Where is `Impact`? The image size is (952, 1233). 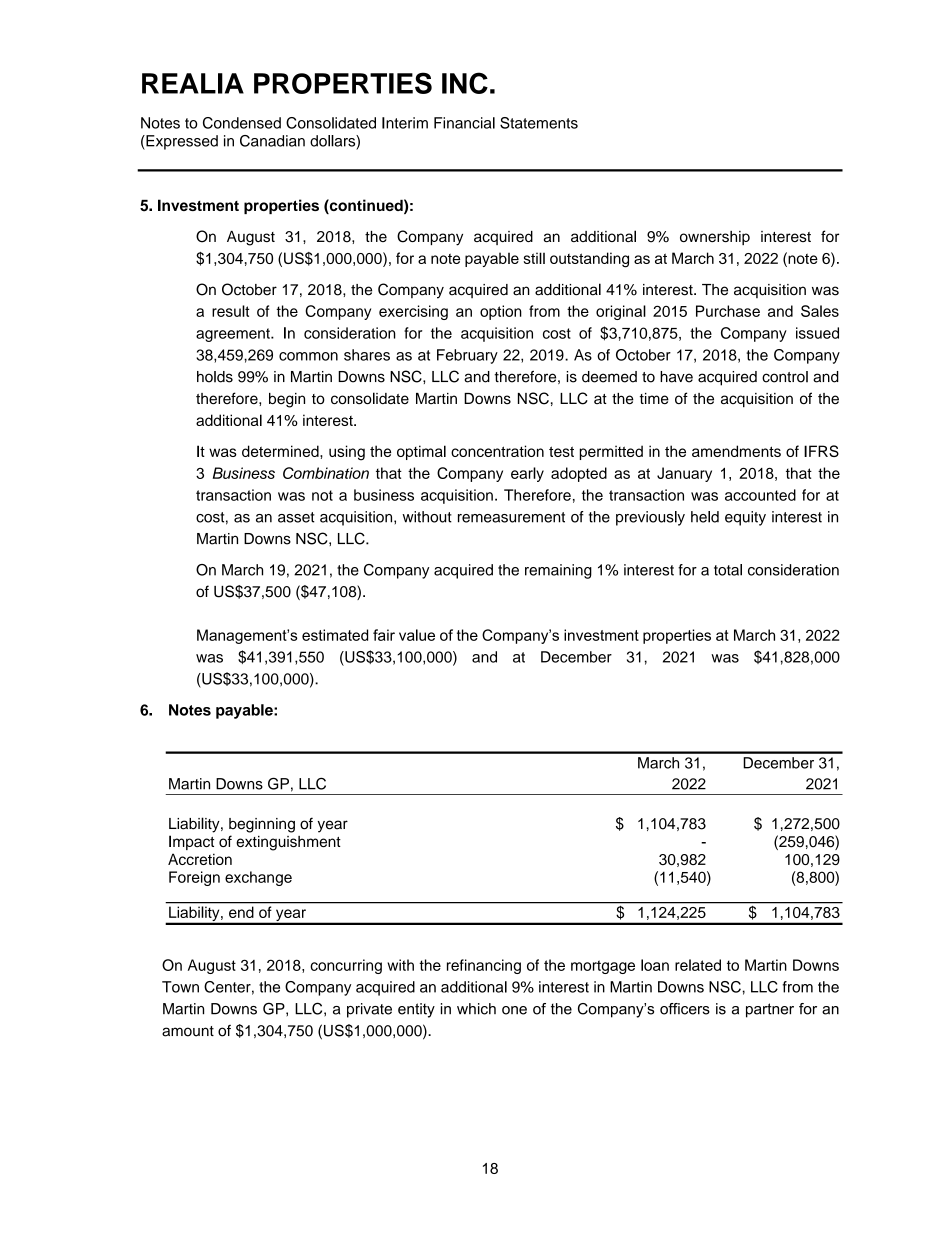
Impact is located at coordinates (191, 842).
